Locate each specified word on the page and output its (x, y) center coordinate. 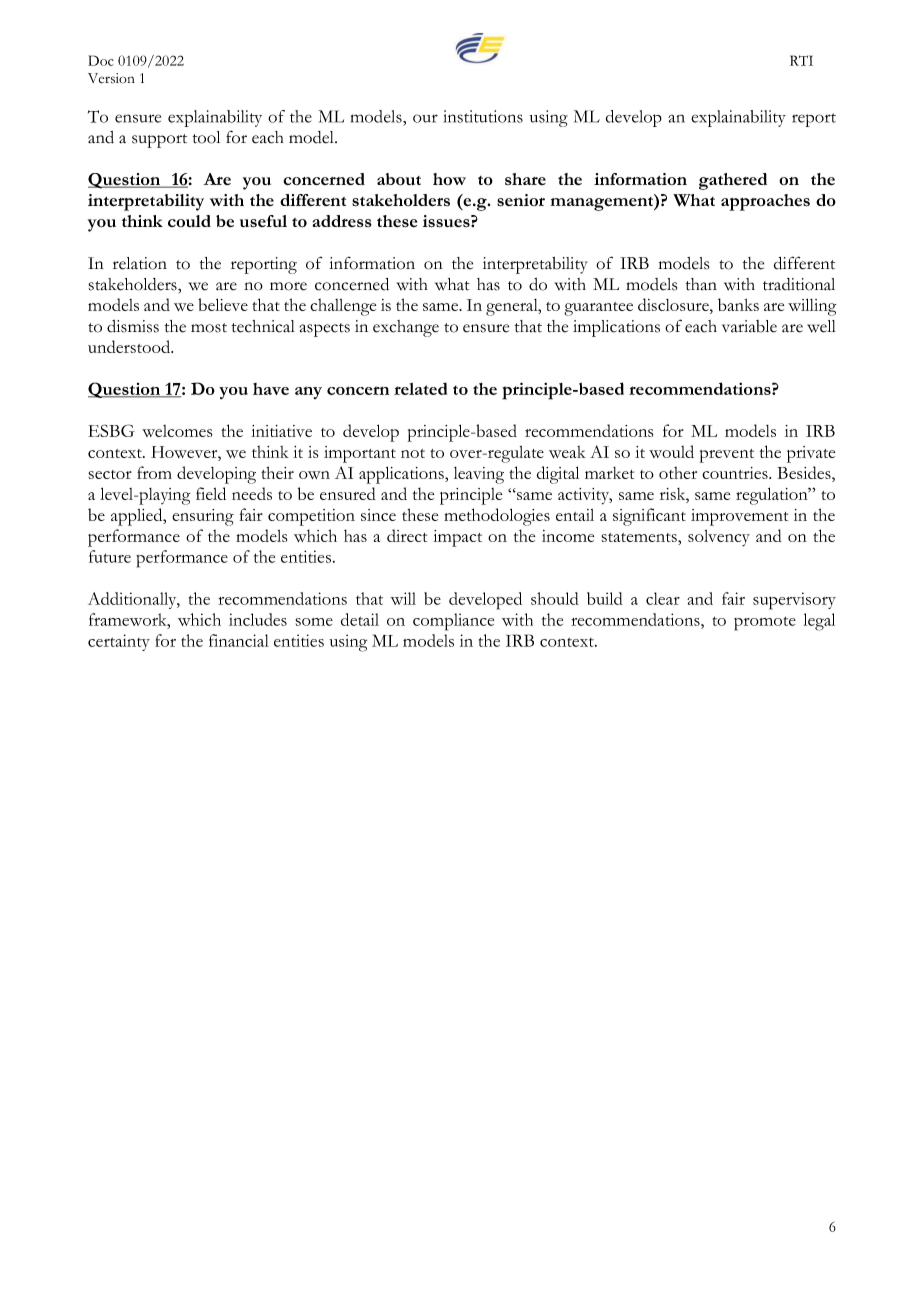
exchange (406, 328)
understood (130, 346)
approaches (765, 202)
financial (239, 640)
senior (521, 200)
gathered (733, 181)
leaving (479, 475)
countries (736, 473)
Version (111, 78)
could (189, 221)
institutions (483, 116)
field (211, 493)
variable (749, 326)
